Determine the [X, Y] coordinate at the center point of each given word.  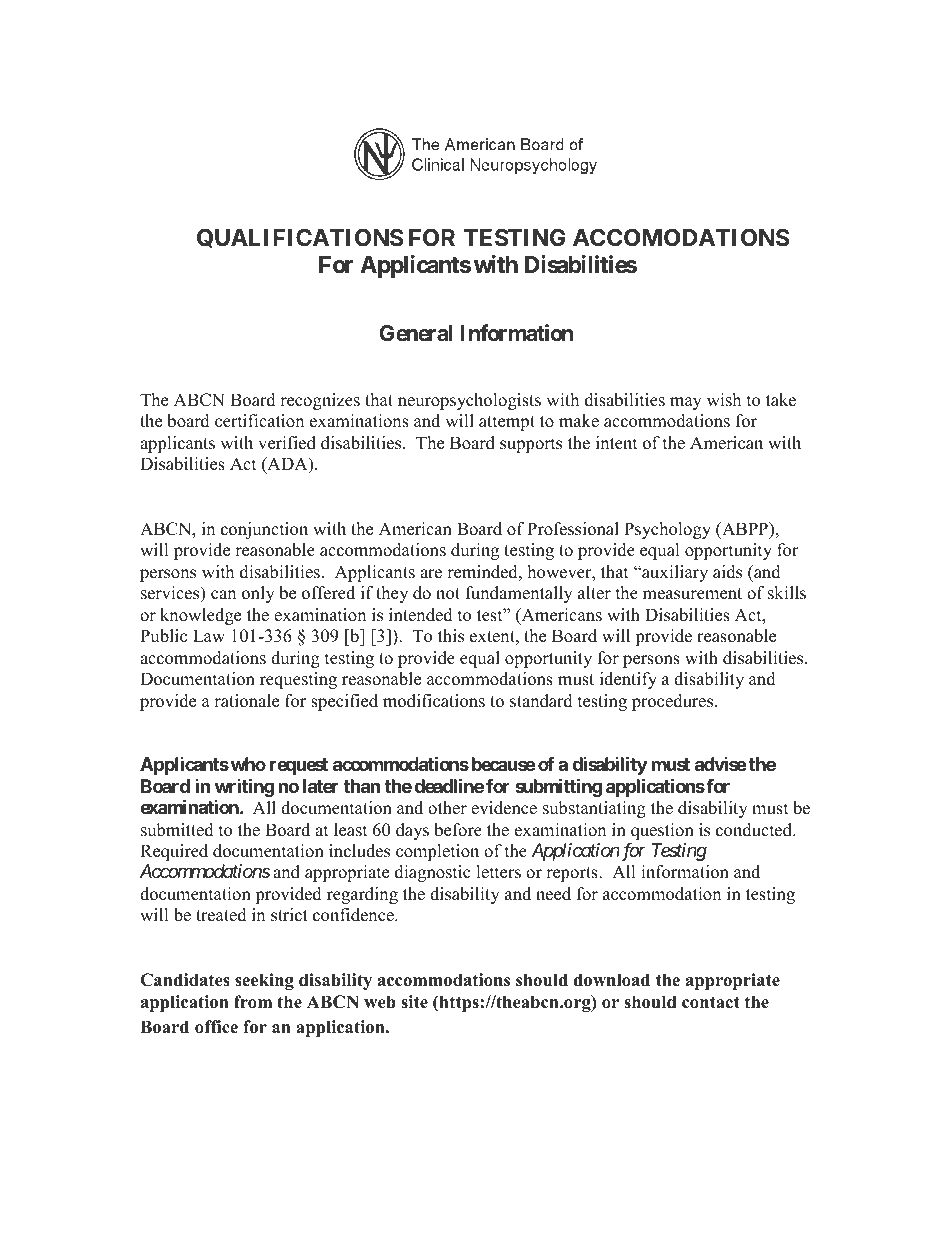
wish [724, 400]
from [253, 1002]
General [416, 333]
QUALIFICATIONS [300, 238]
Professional [573, 529]
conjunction [264, 530]
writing [244, 787]
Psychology [667, 530]
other [447, 808]
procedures [674, 702]
